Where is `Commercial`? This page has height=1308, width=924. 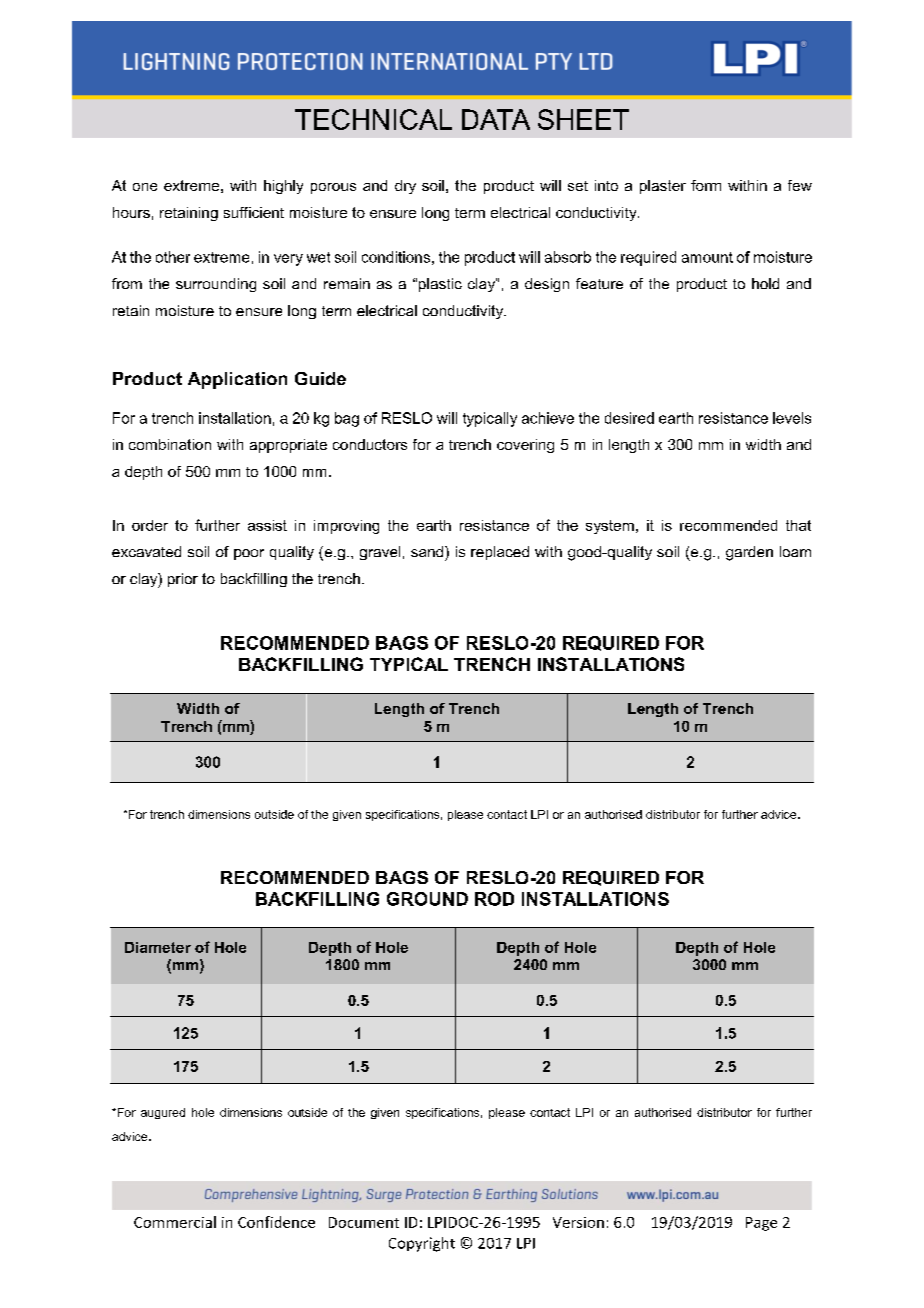 Commercial is located at coordinates (175, 1222).
